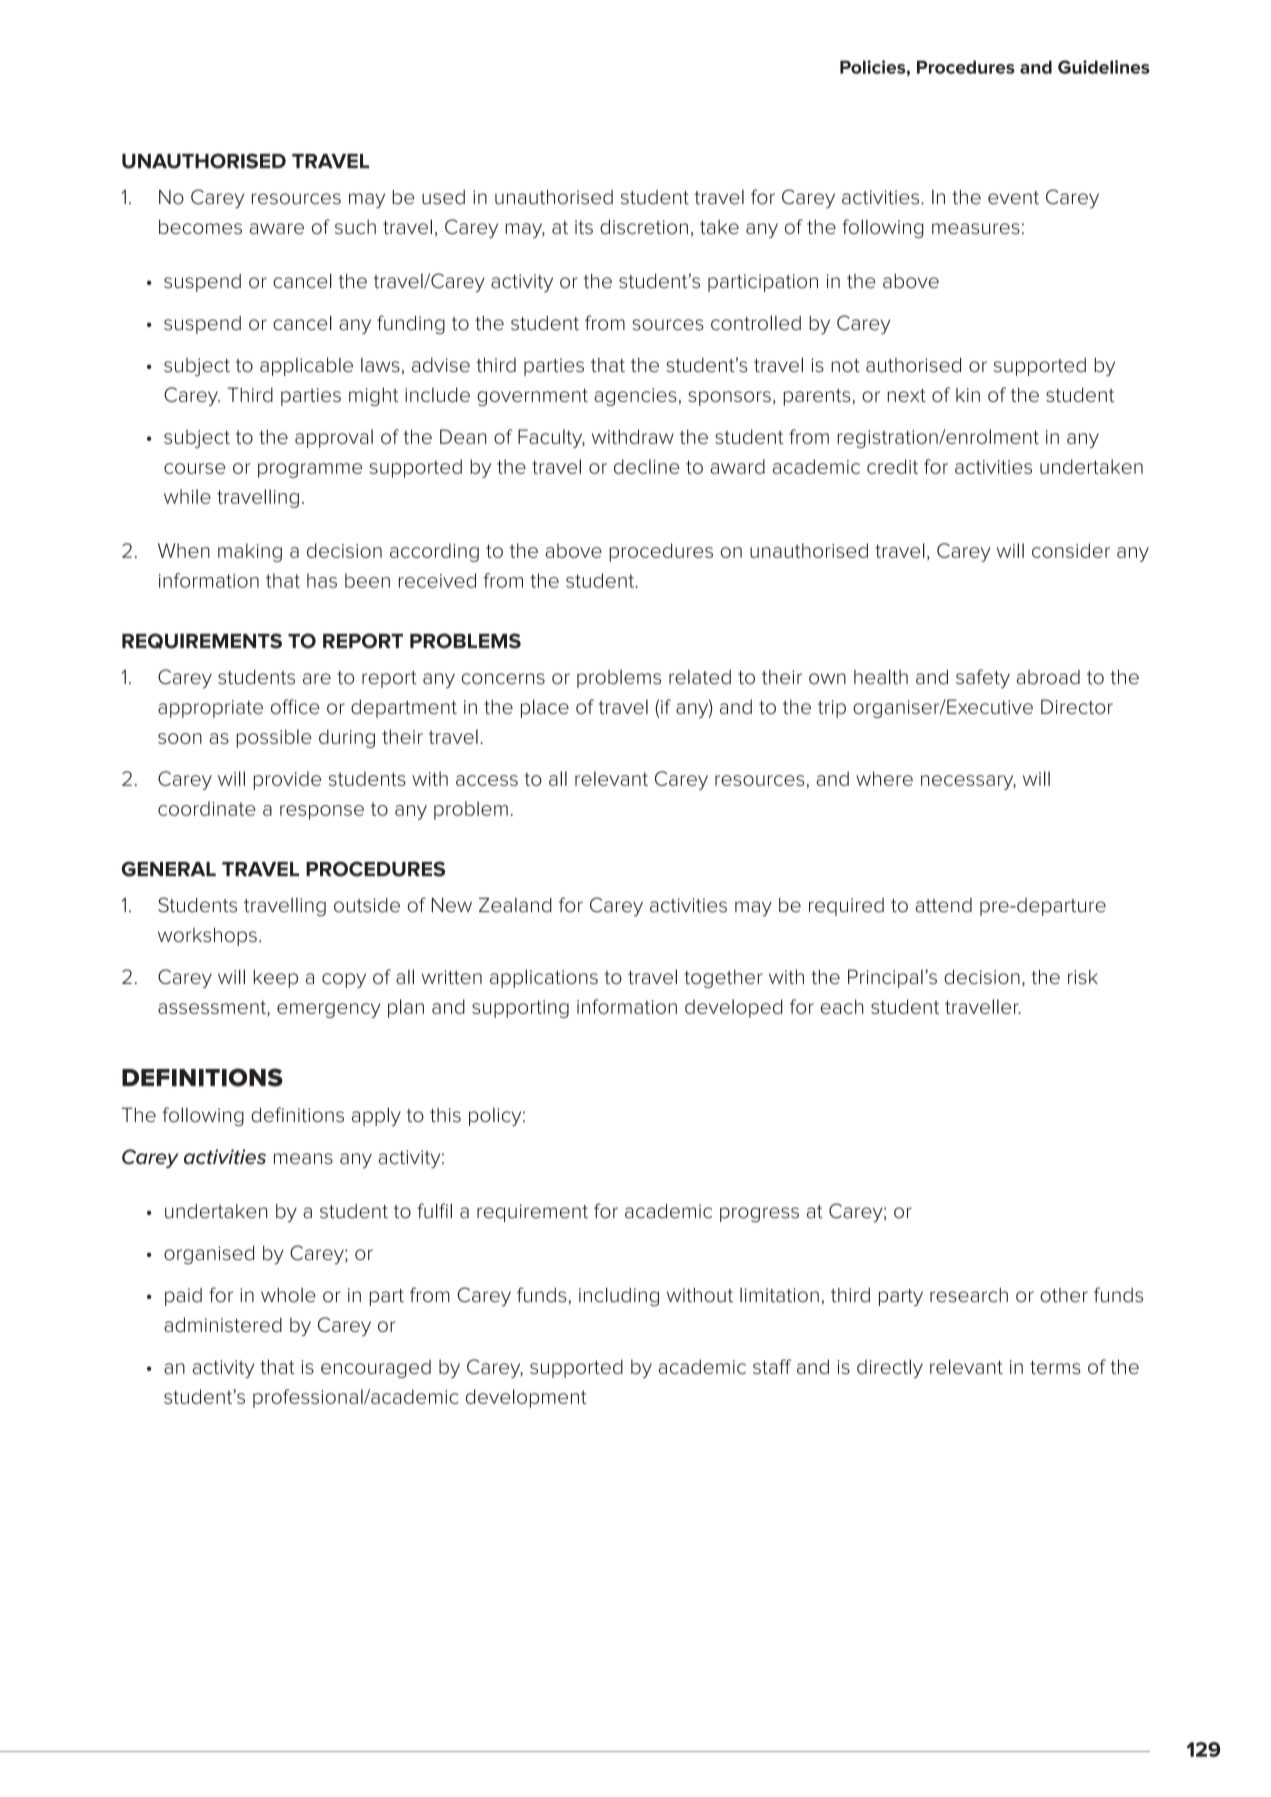 The width and height of the screenshot is (1271, 1797). What do you see at coordinates (1104, 67) in the screenshot?
I see `Guidelines` at bounding box center [1104, 67].
